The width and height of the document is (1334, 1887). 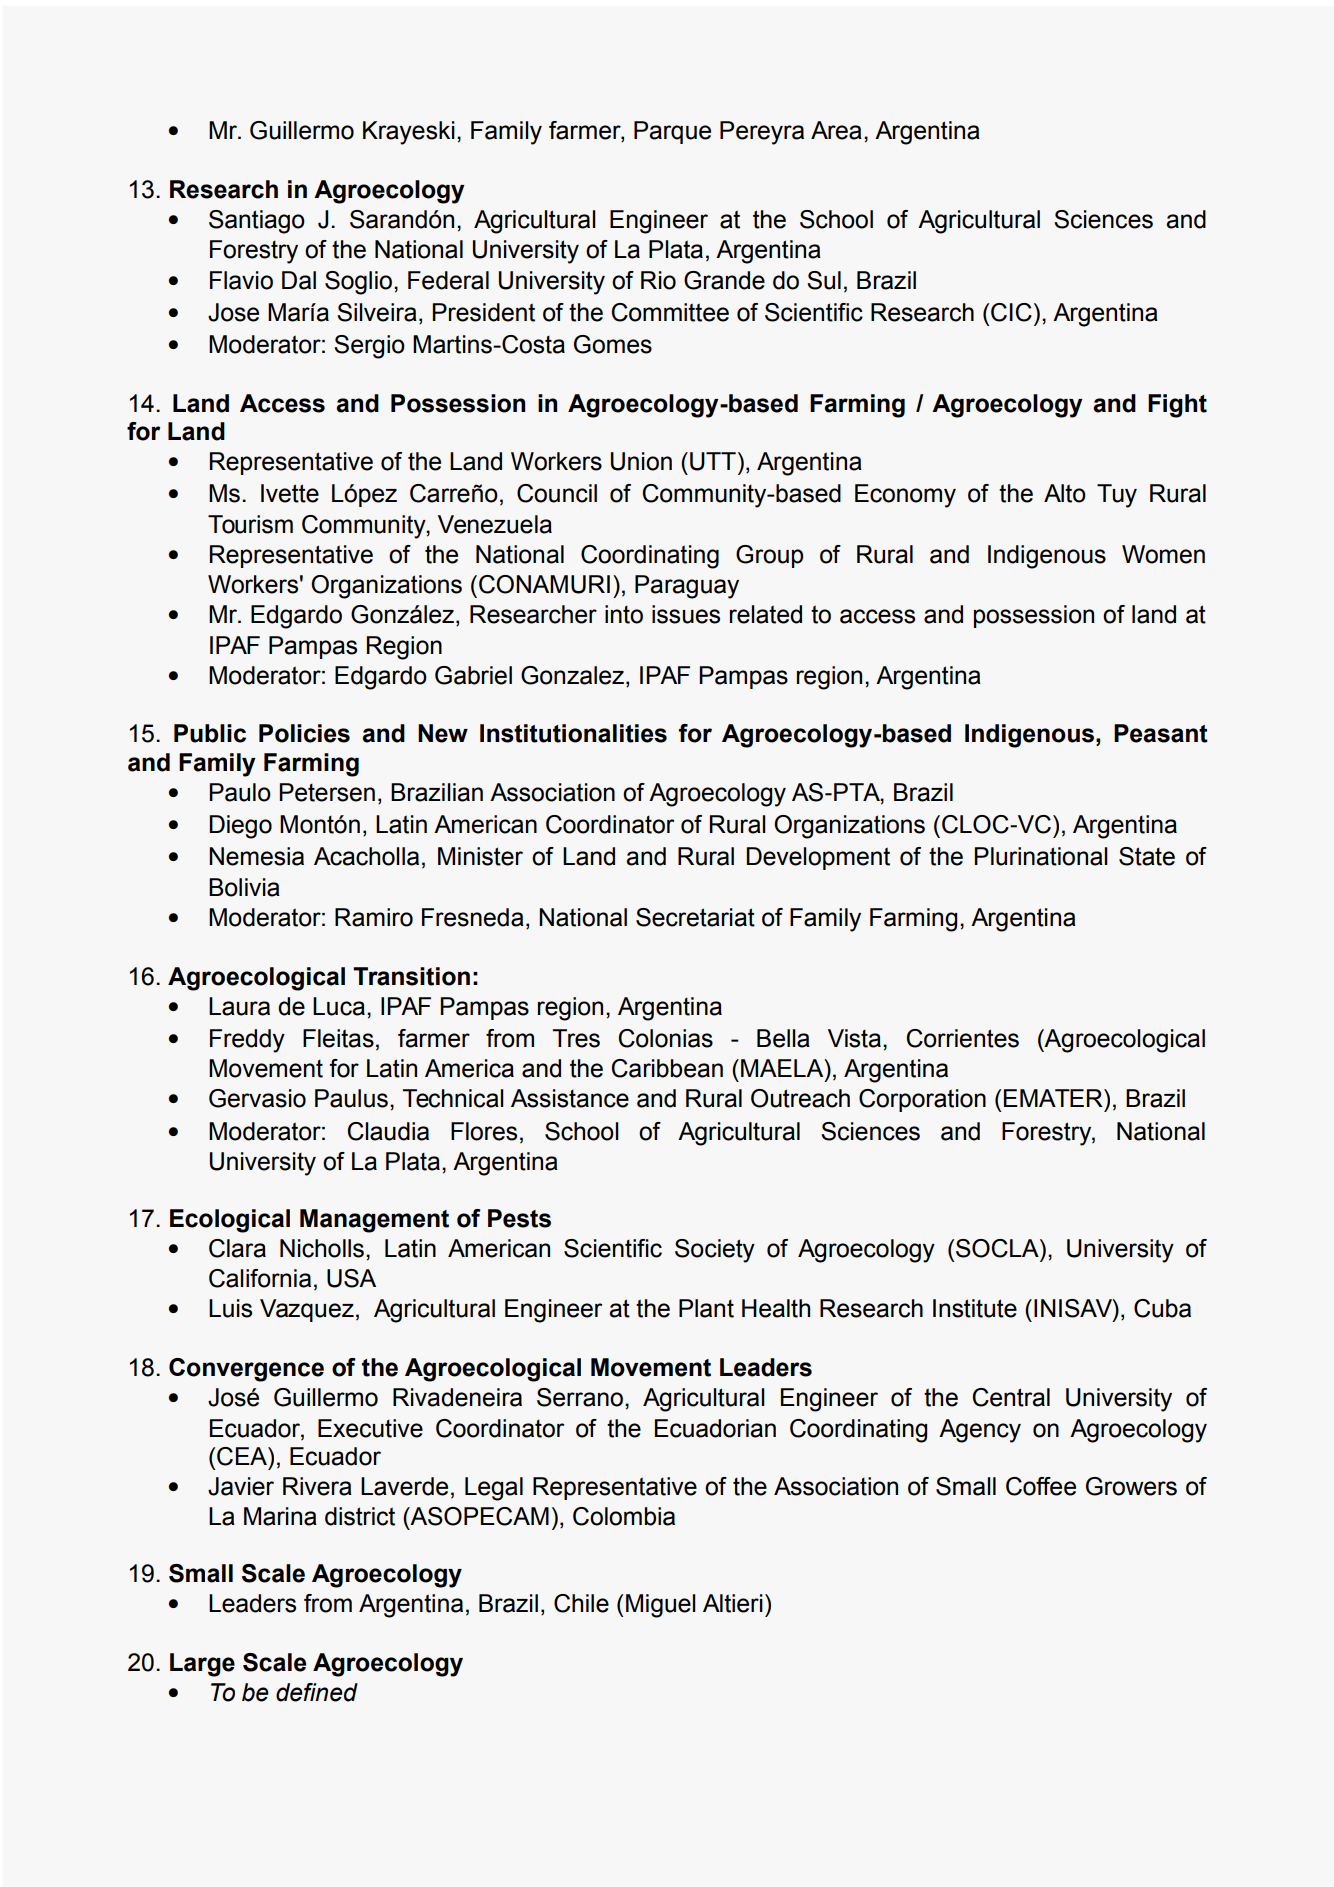 What do you see at coordinates (327, 792) in the document?
I see `Petersen` at bounding box center [327, 792].
